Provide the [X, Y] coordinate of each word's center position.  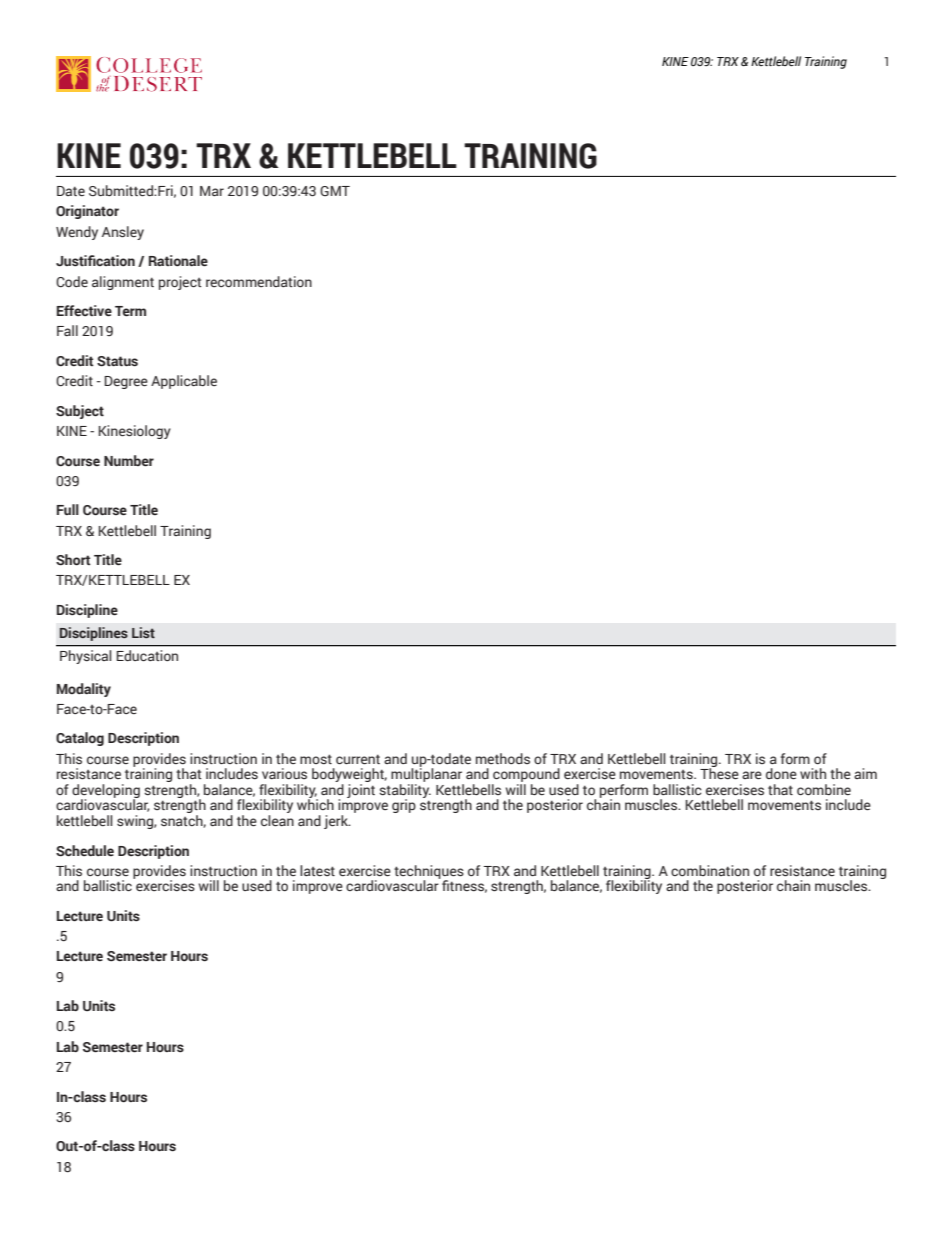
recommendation [259, 281]
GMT [335, 191]
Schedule [85, 851]
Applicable [184, 382]
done [781, 774]
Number [129, 461]
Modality [84, 690]
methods [503, 758]
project [180, 283]
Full [68, 509]
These [719, 773]
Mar [212, 191]
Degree [126, 382]
